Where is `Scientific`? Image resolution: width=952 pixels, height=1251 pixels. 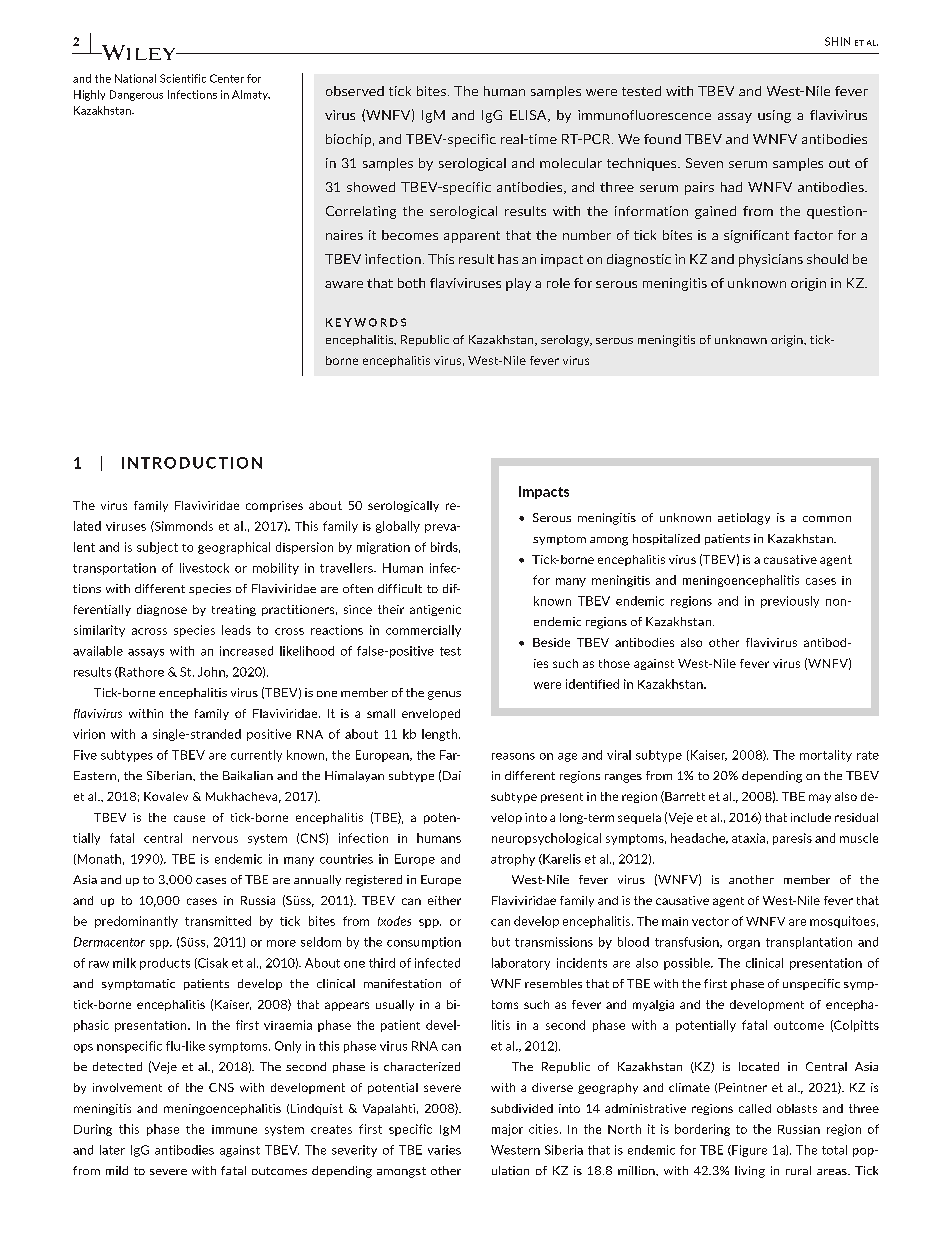 Scientific is located at coordinates (183, 78).
